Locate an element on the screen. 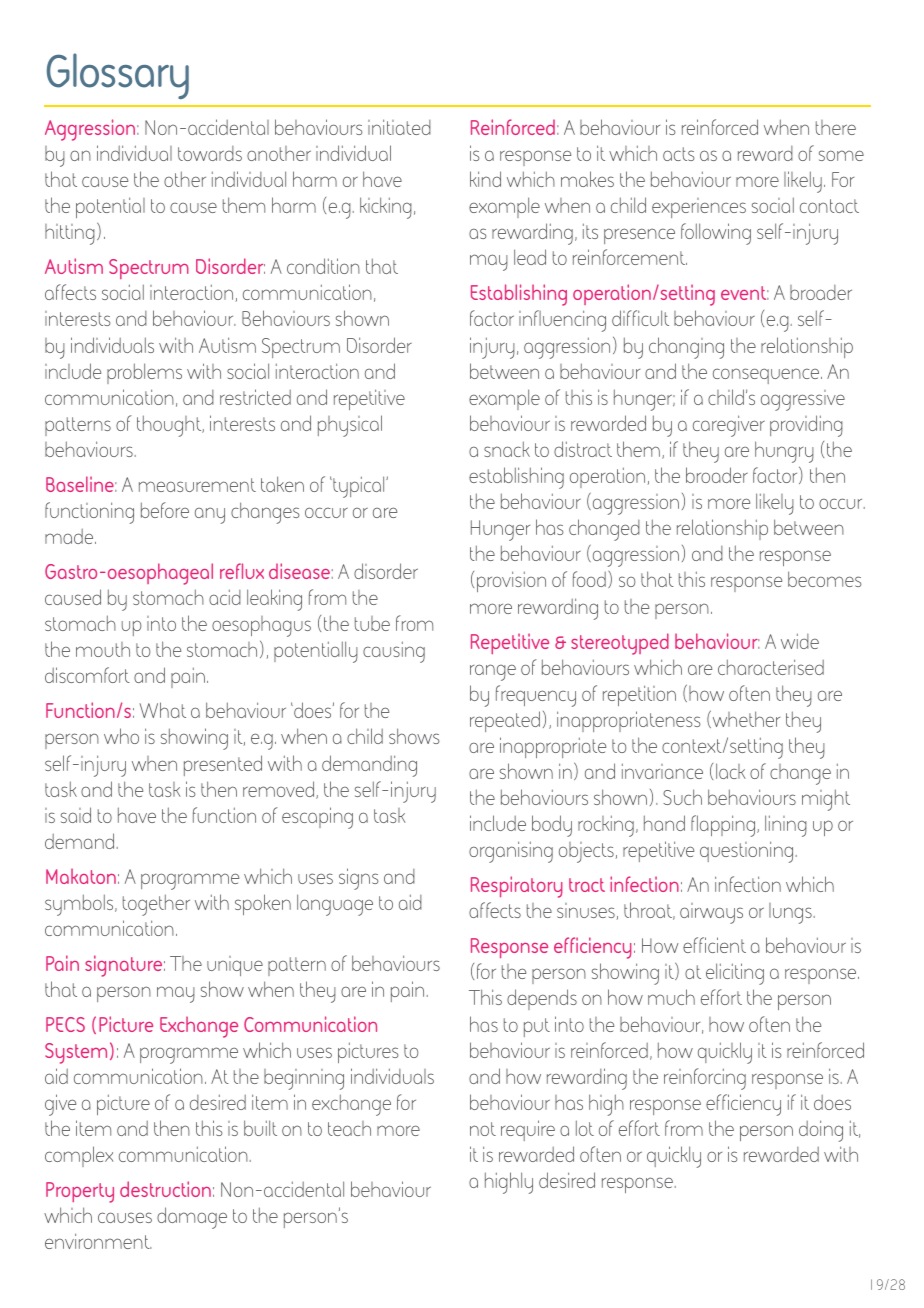 The height and width of the screenshot is (1308, 924). destruction is located at coordinates (165, 1189).
